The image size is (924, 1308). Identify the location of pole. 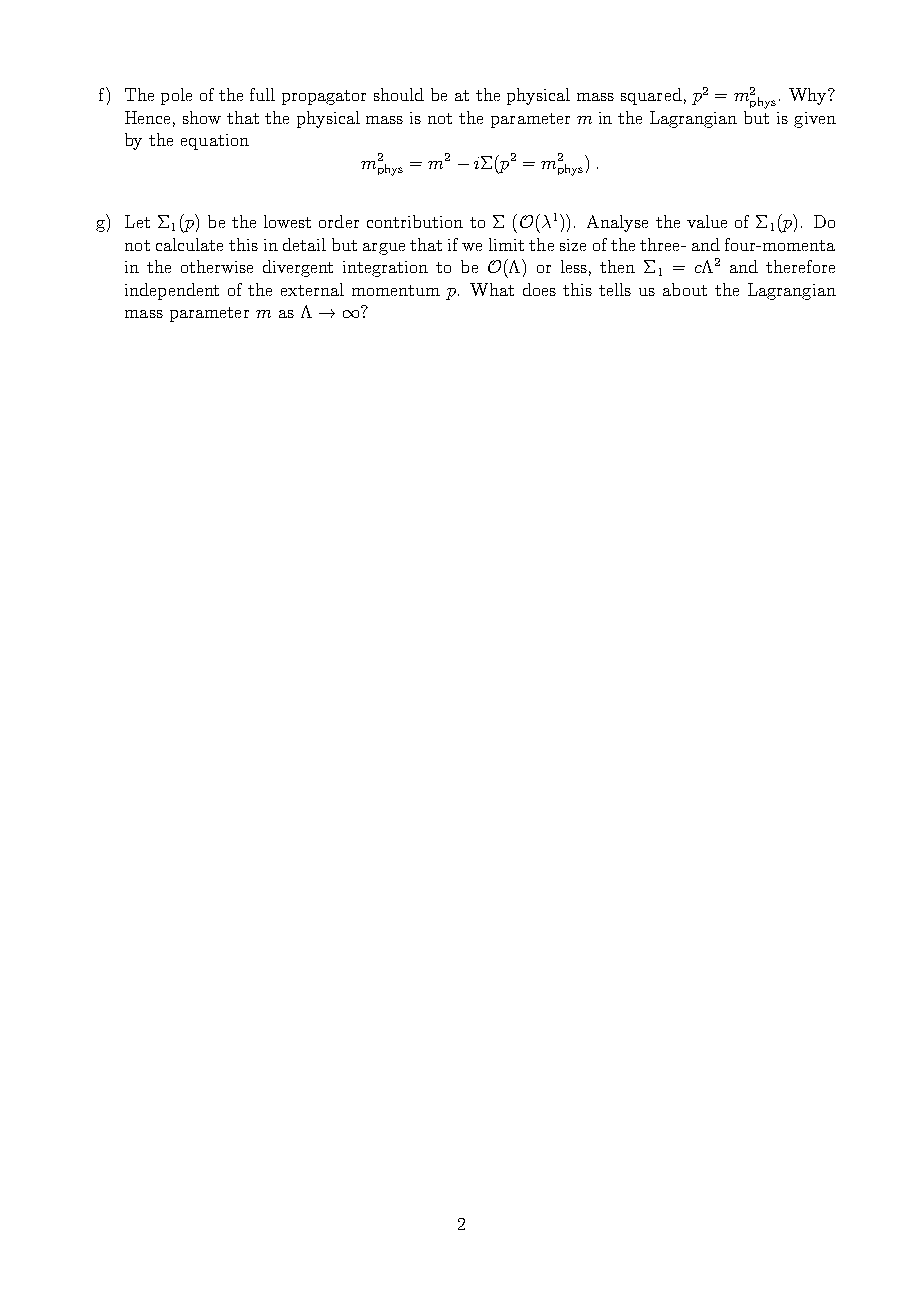
(176, 96).
